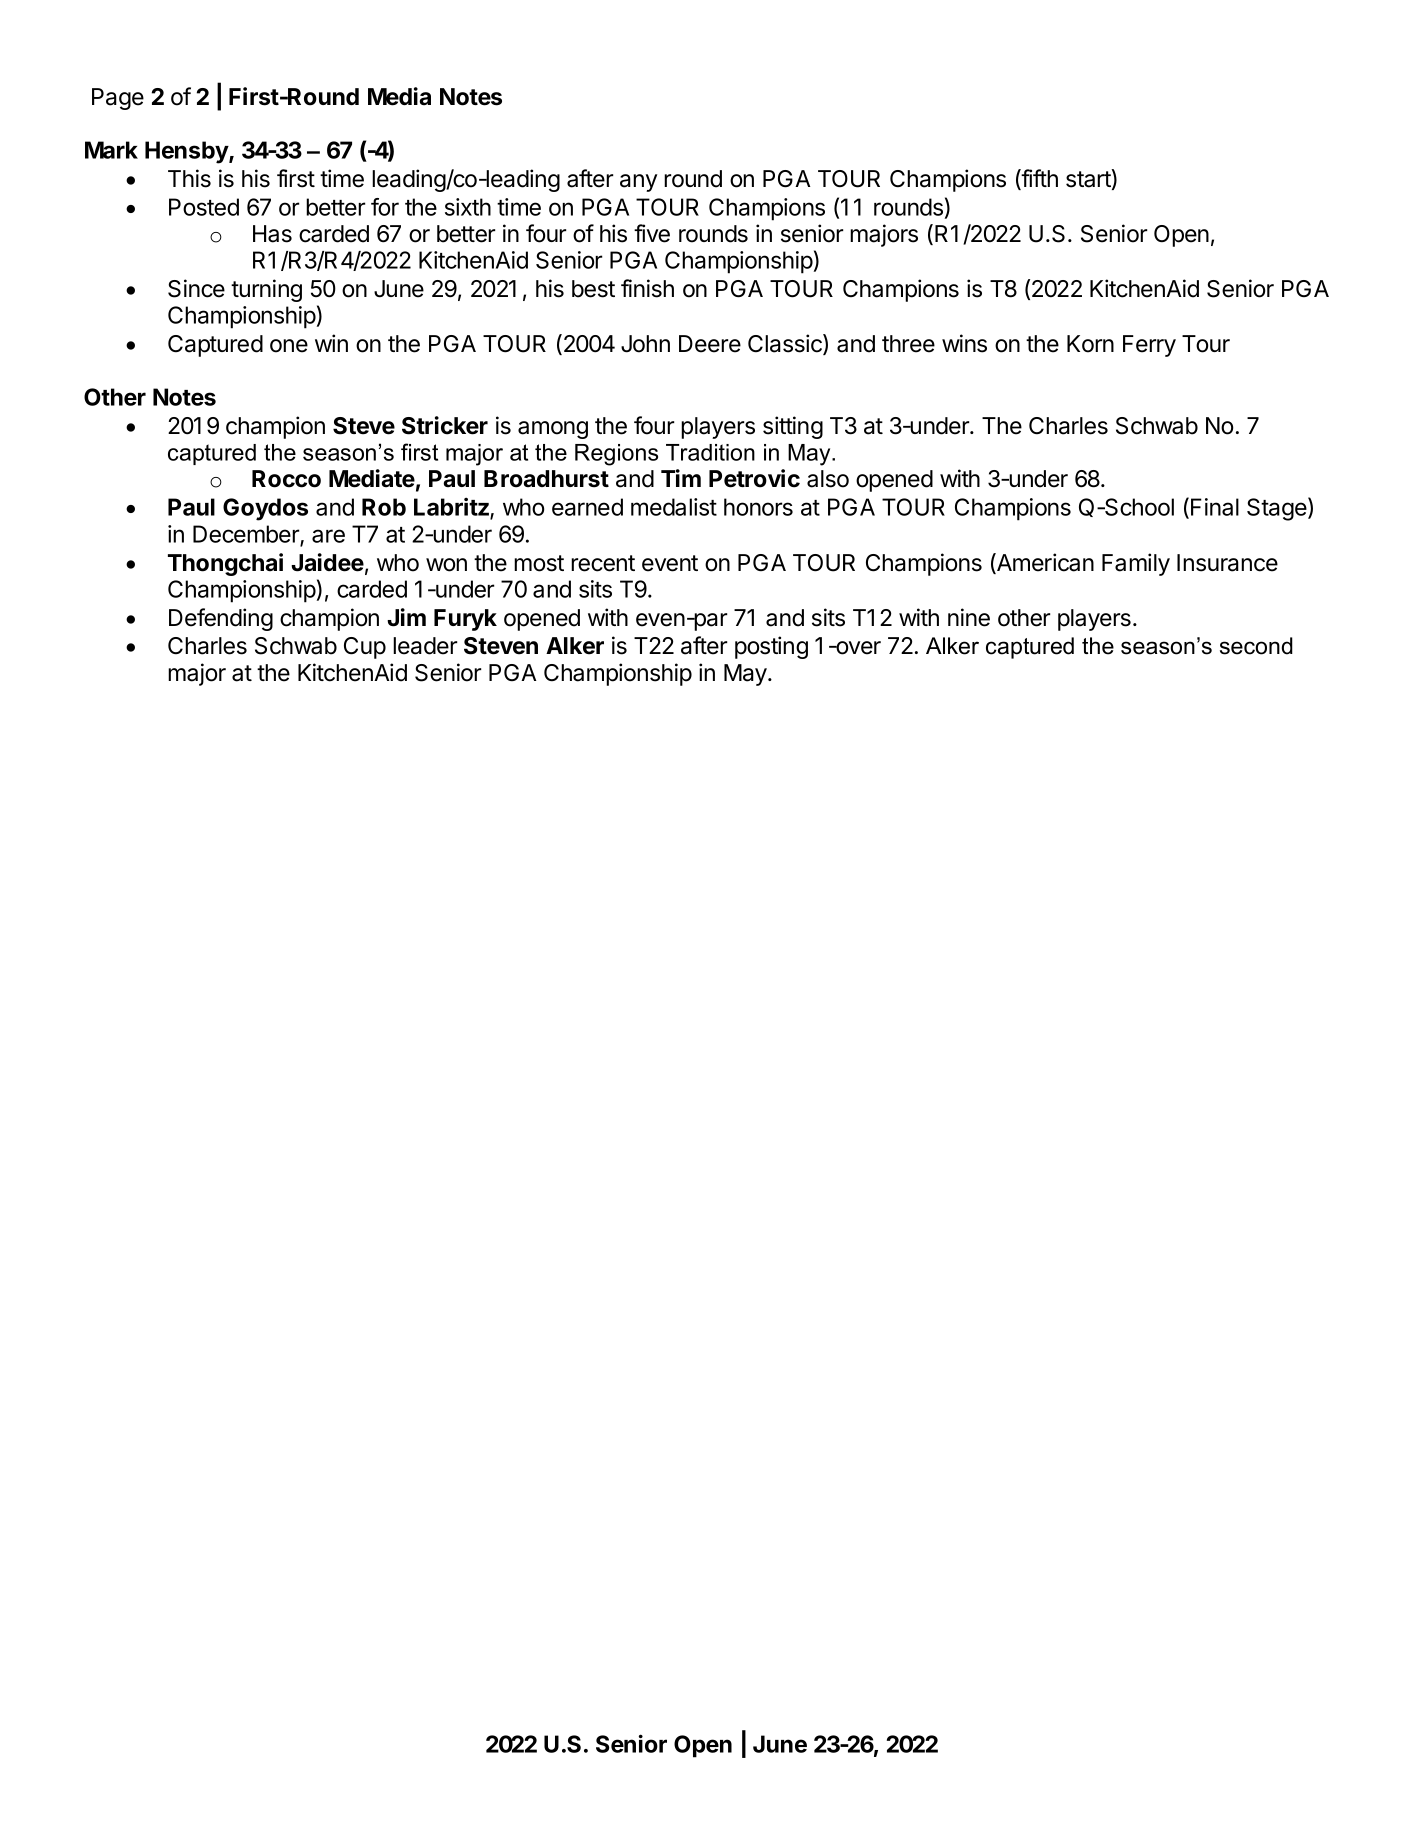  What do you see at coordinates (1149, 346) in the screenshot?
I see `Ferry` at bounding box center [1149, 346].
